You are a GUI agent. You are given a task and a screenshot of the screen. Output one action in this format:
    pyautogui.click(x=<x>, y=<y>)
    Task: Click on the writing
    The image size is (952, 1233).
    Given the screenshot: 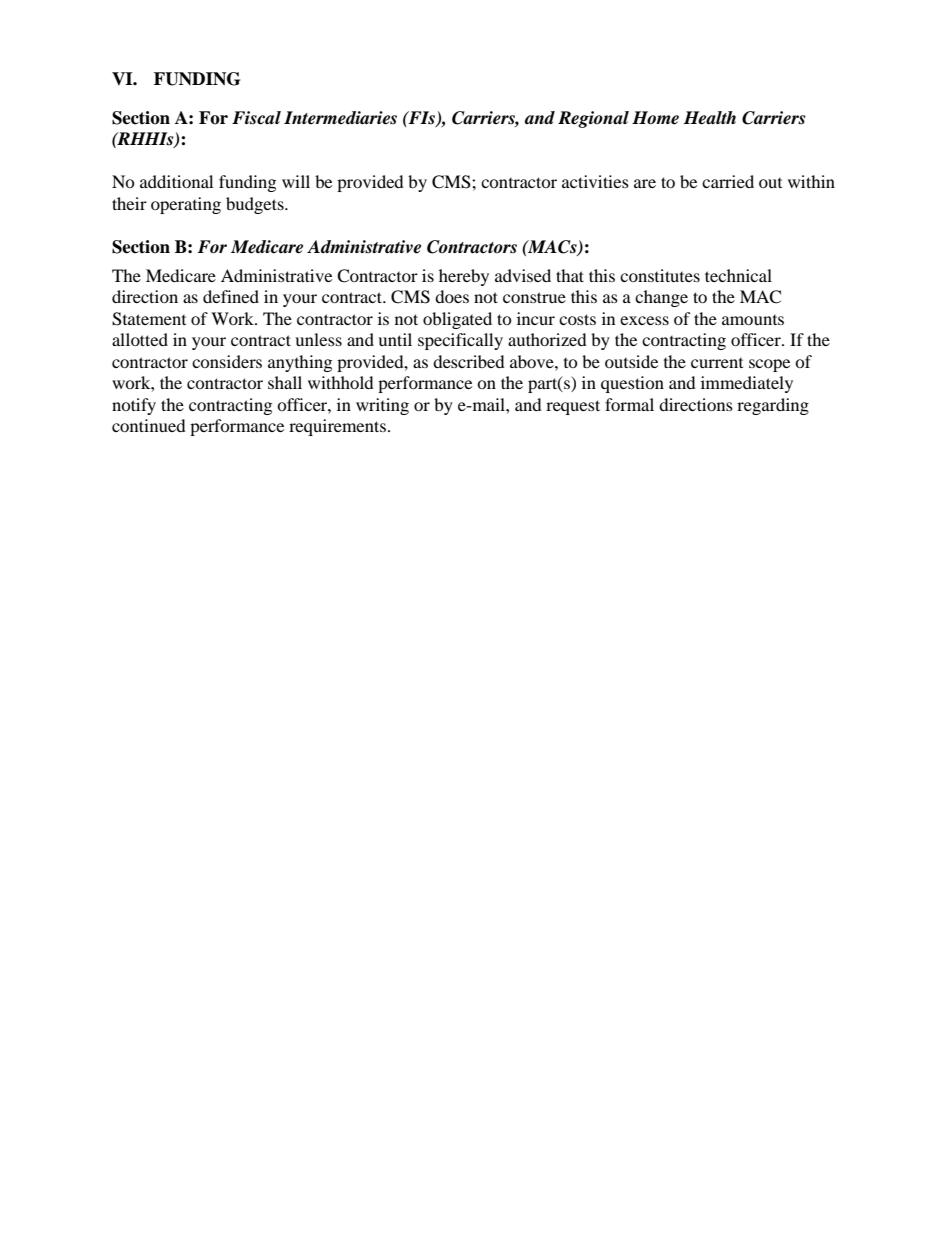 What is the action you would take?
    pyautogui.click(x=382, y=406)
